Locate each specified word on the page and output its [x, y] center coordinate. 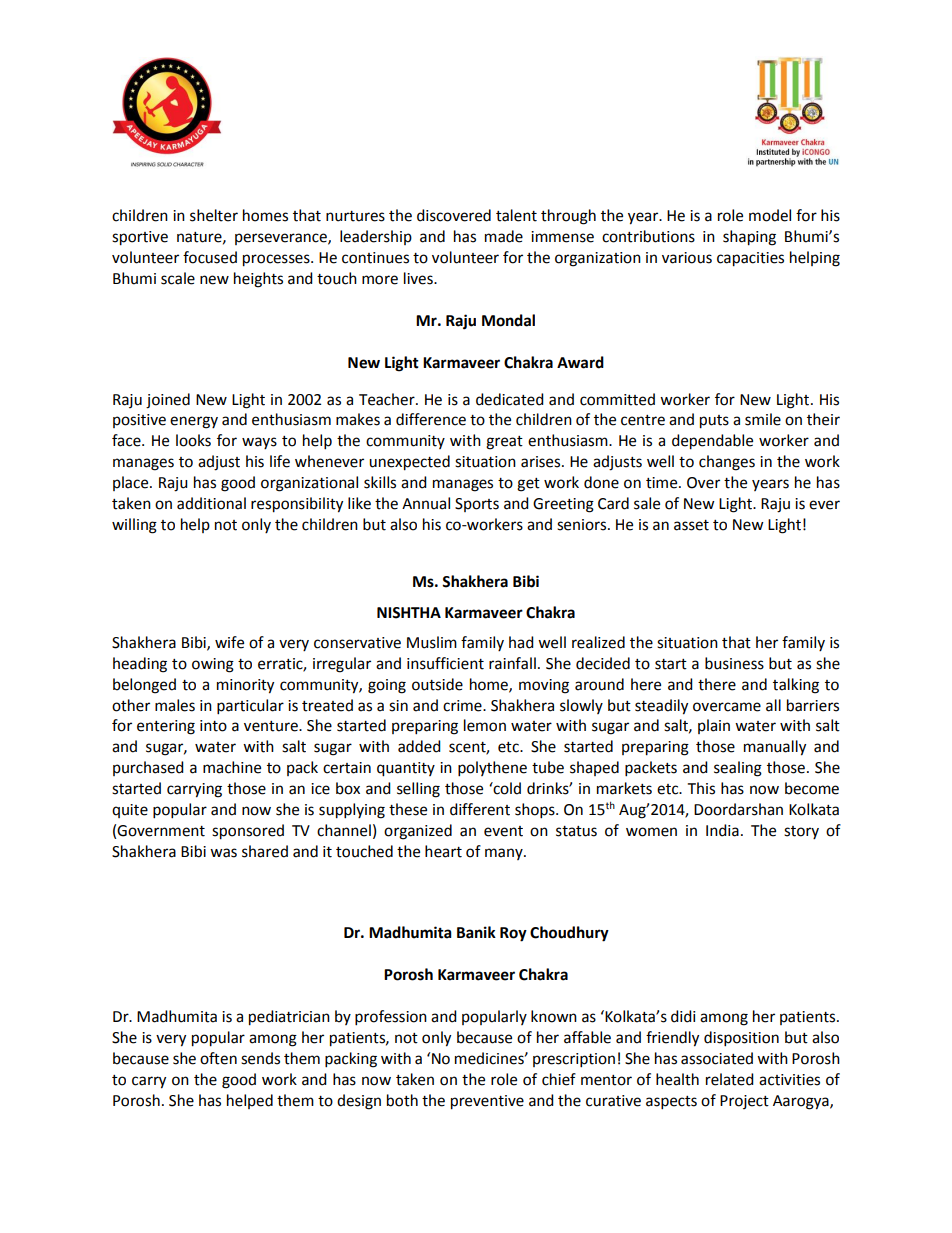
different [480, 809]
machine [232, 767]
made [504, 236]
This [701, 788]
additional [211, 503]
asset [691, 525]
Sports [477, 505]
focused [210, 257]
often [218, 1058]
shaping [749, 238]
